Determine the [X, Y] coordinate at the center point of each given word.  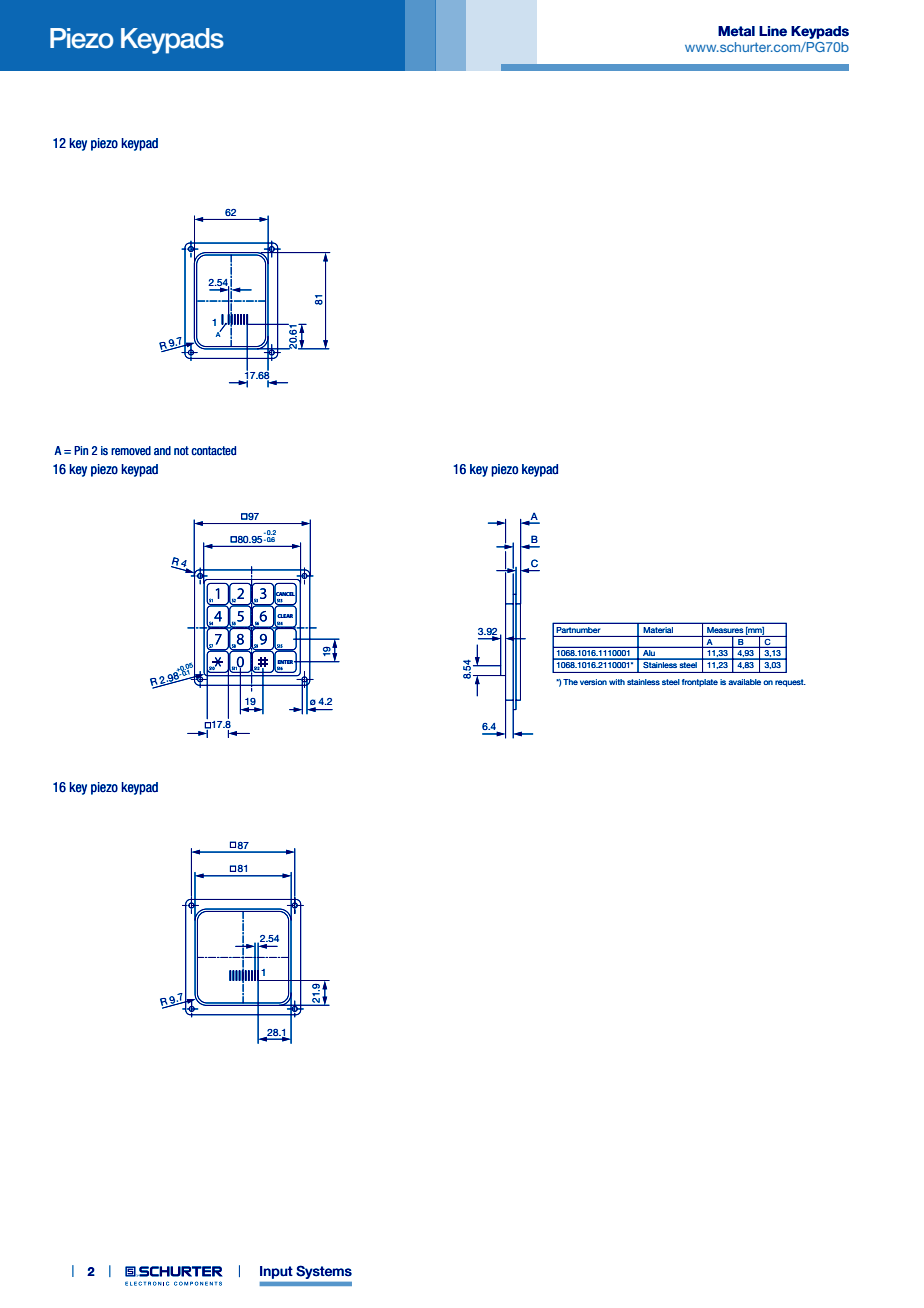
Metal [736, 31]
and [162, 450]
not [181, 451]
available [744, 682]
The [570, 682]
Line [773, 31]
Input [276, 1272]
